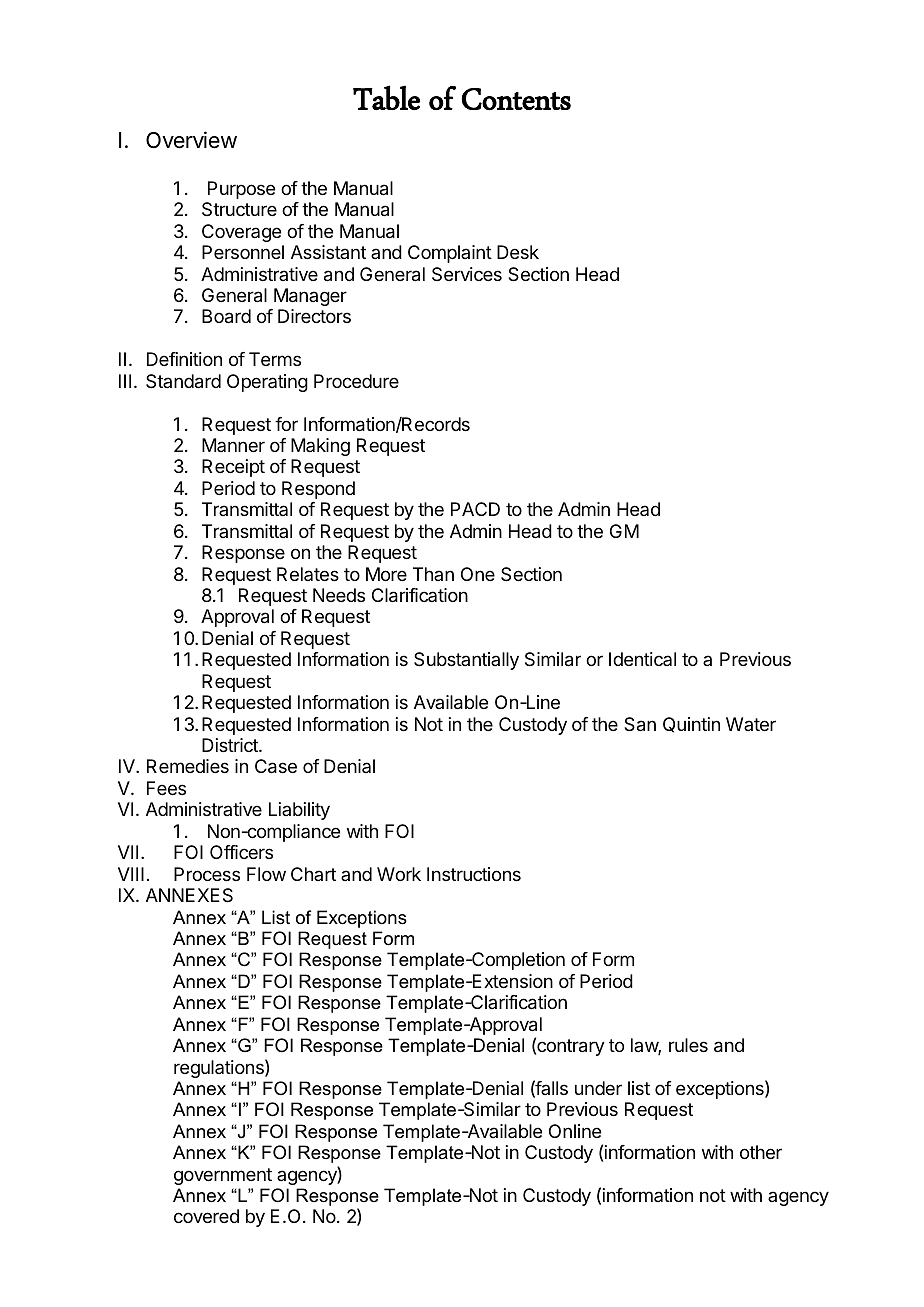 The width and height of the screenshot is (924, 1307). What do you see at coordinates (233, 468) in the screenshot?
I see `Receipt` at bounding box center [233, 468].
